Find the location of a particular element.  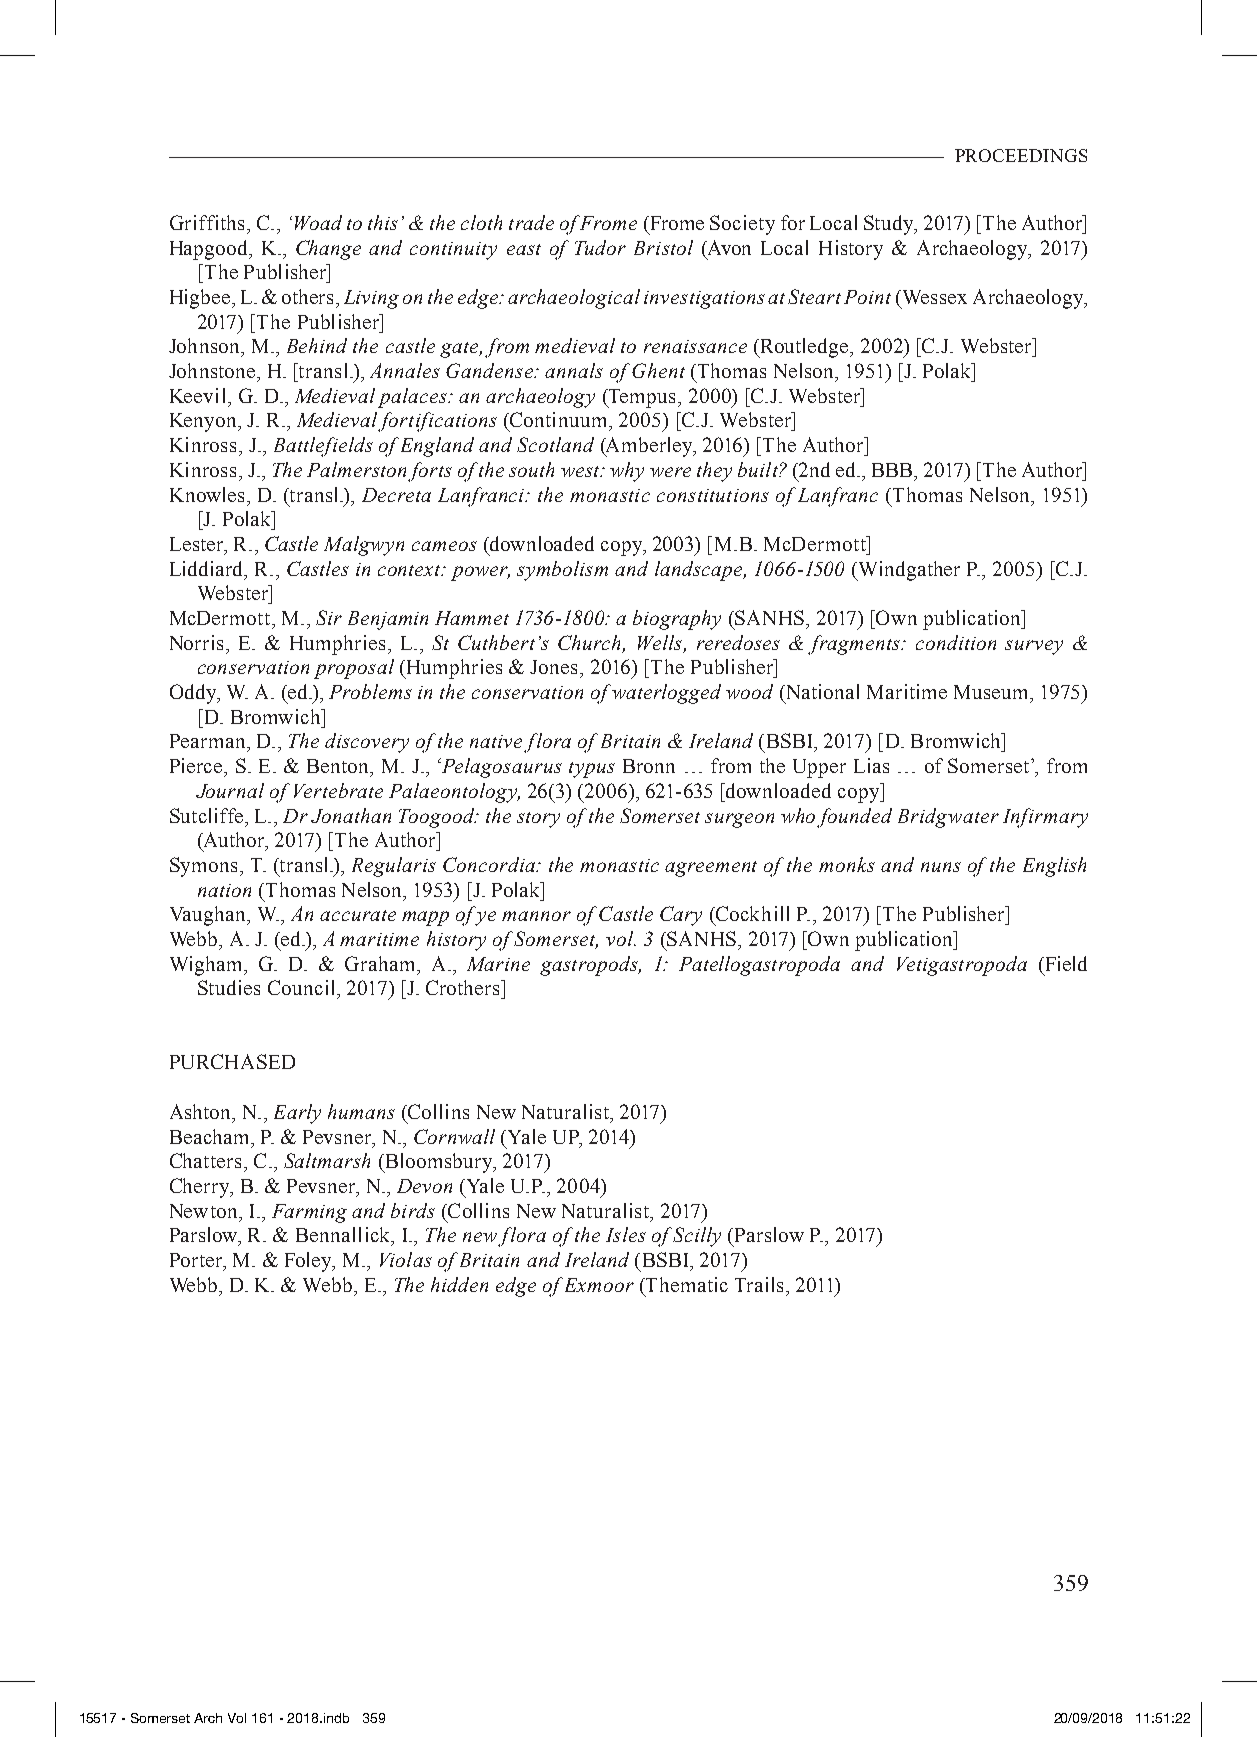

Cary is located at coordinates (681, 916).
